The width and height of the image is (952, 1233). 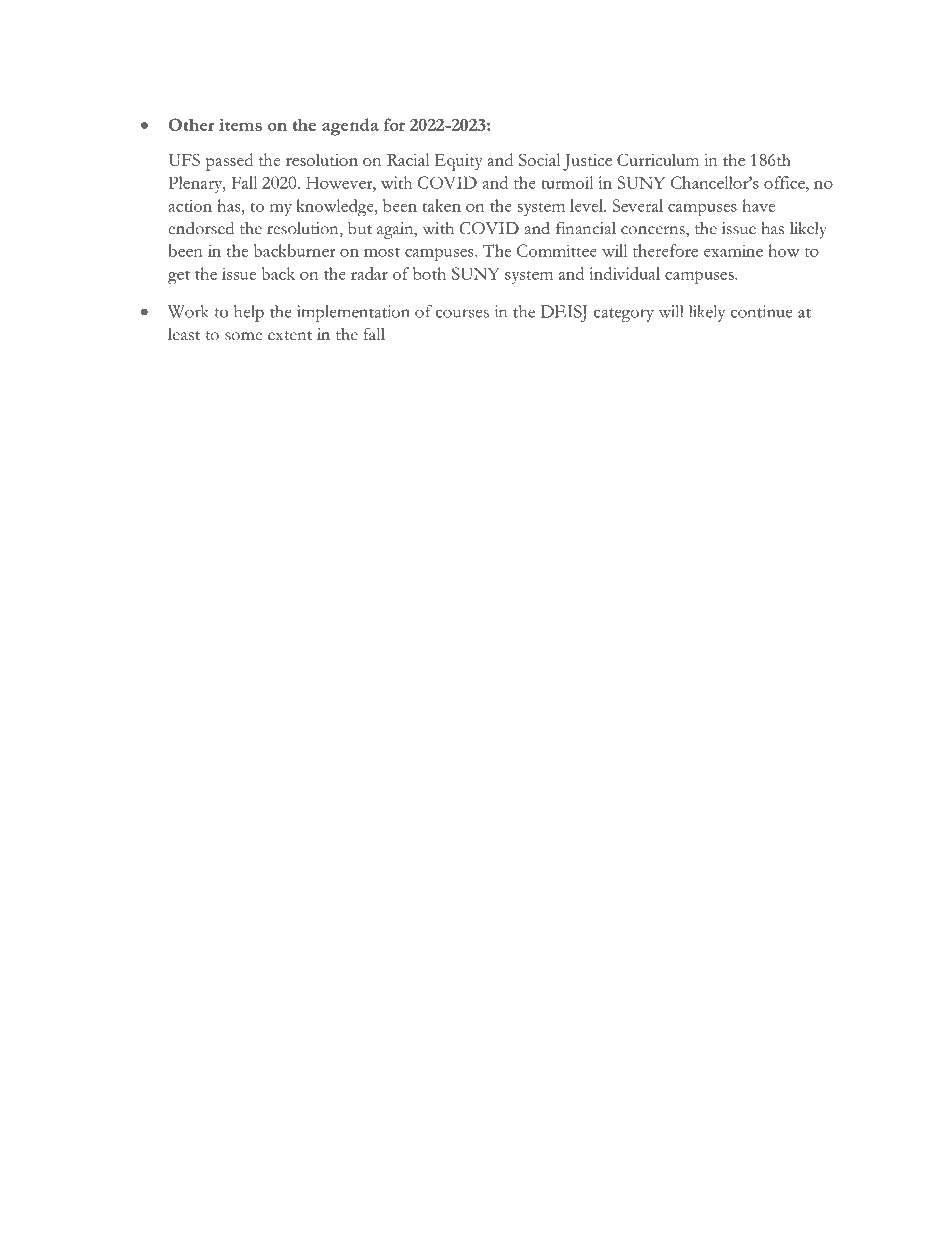 What do you see at coordinates (567, 182) in the image?
I see `turmoil` at bounding box center [567, 182].
